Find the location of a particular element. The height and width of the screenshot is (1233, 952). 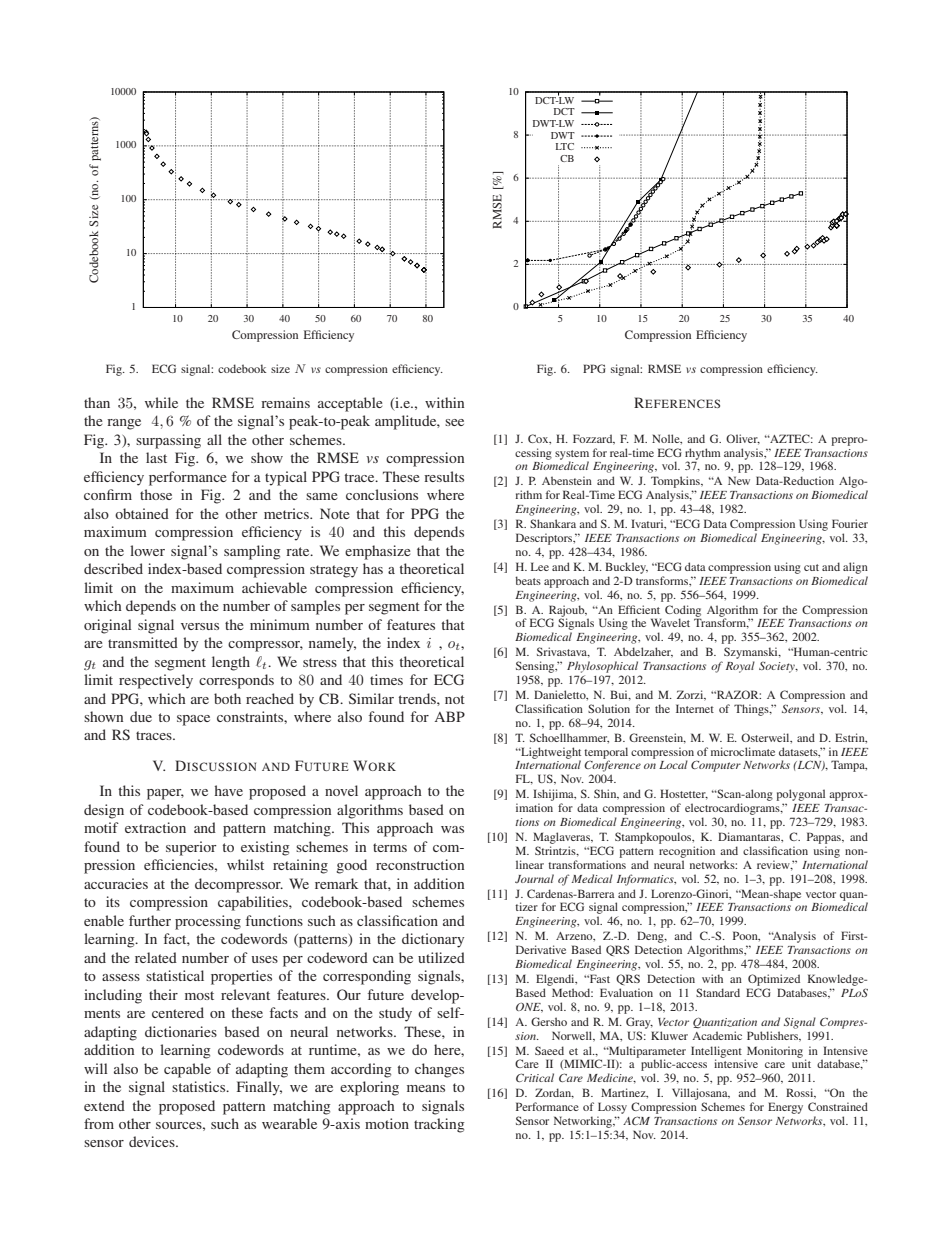

statistics is located at coordinates (200, 1086).
